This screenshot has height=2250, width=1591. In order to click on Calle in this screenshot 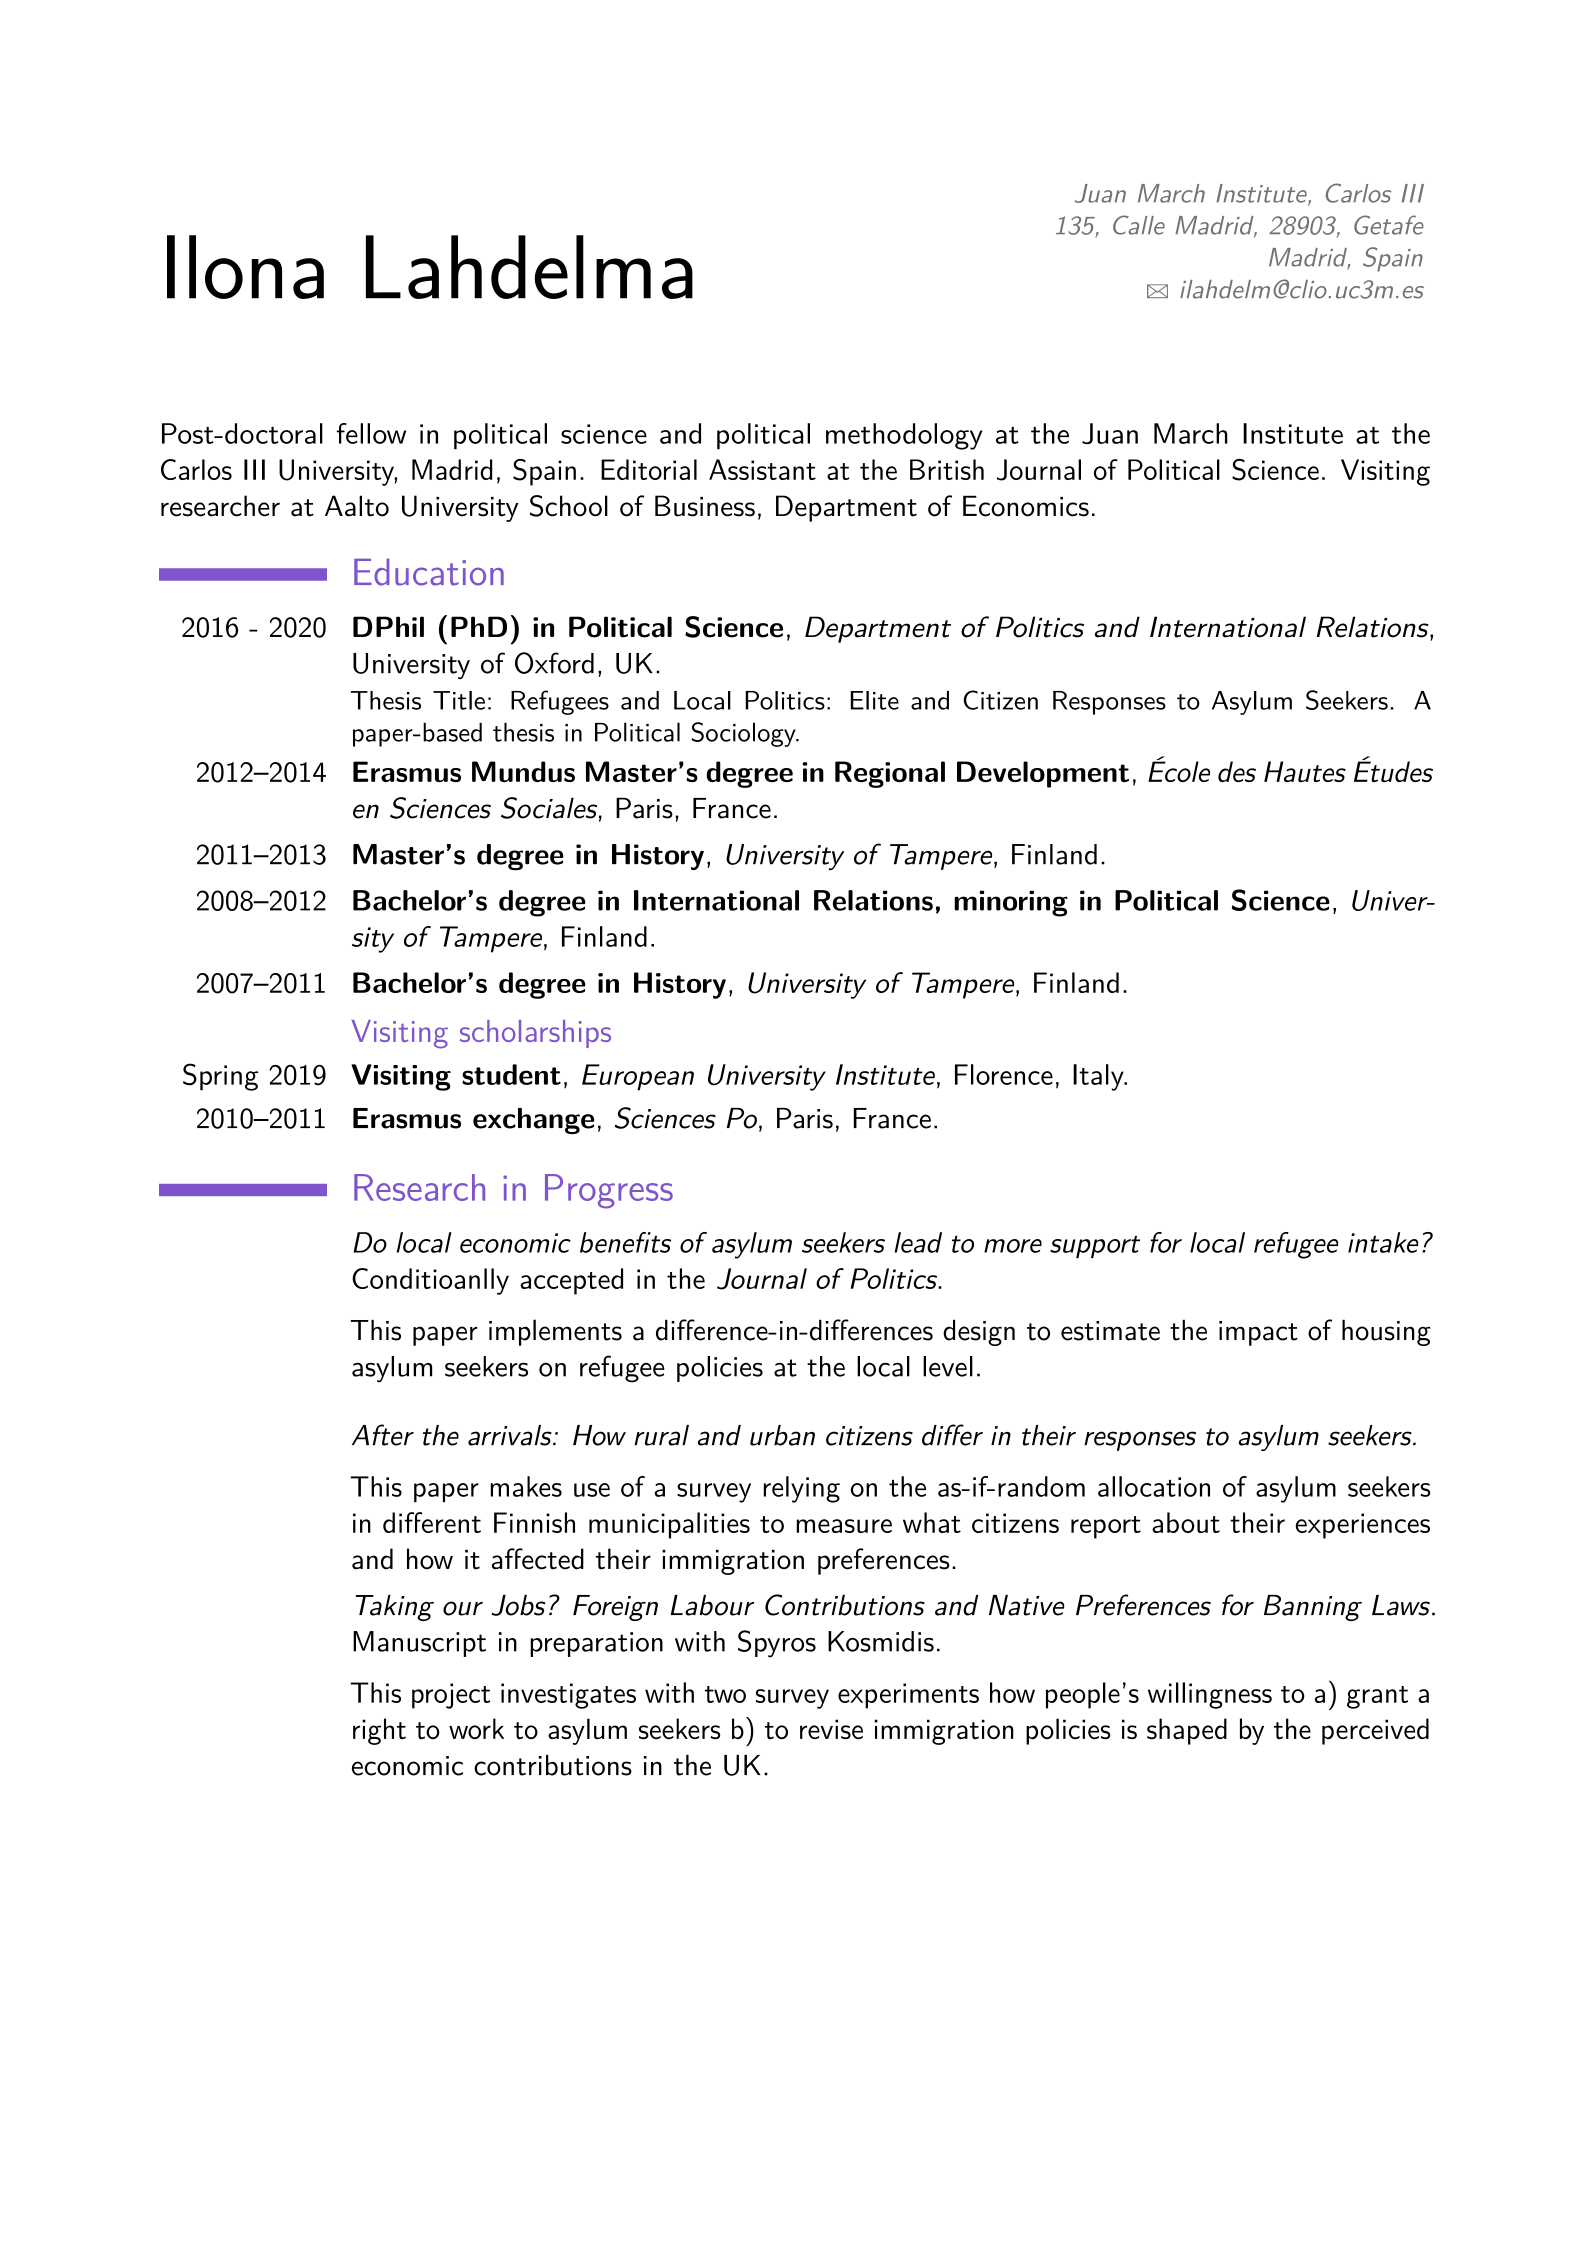, I will do `click(1139, 225)`.
